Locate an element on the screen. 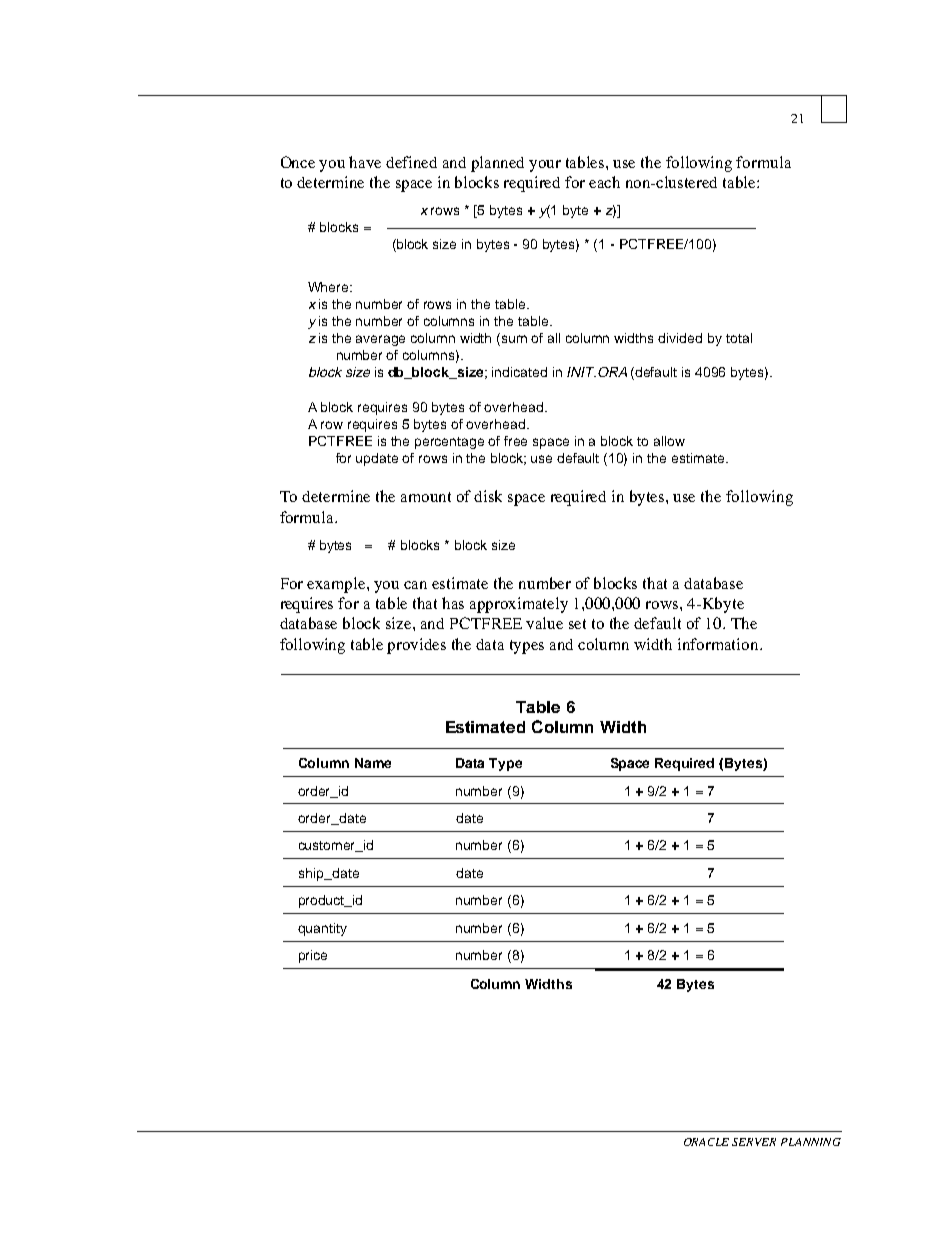 The height and width of the screenshot is (1233, 952). have is located at coordinates (365, 162).
